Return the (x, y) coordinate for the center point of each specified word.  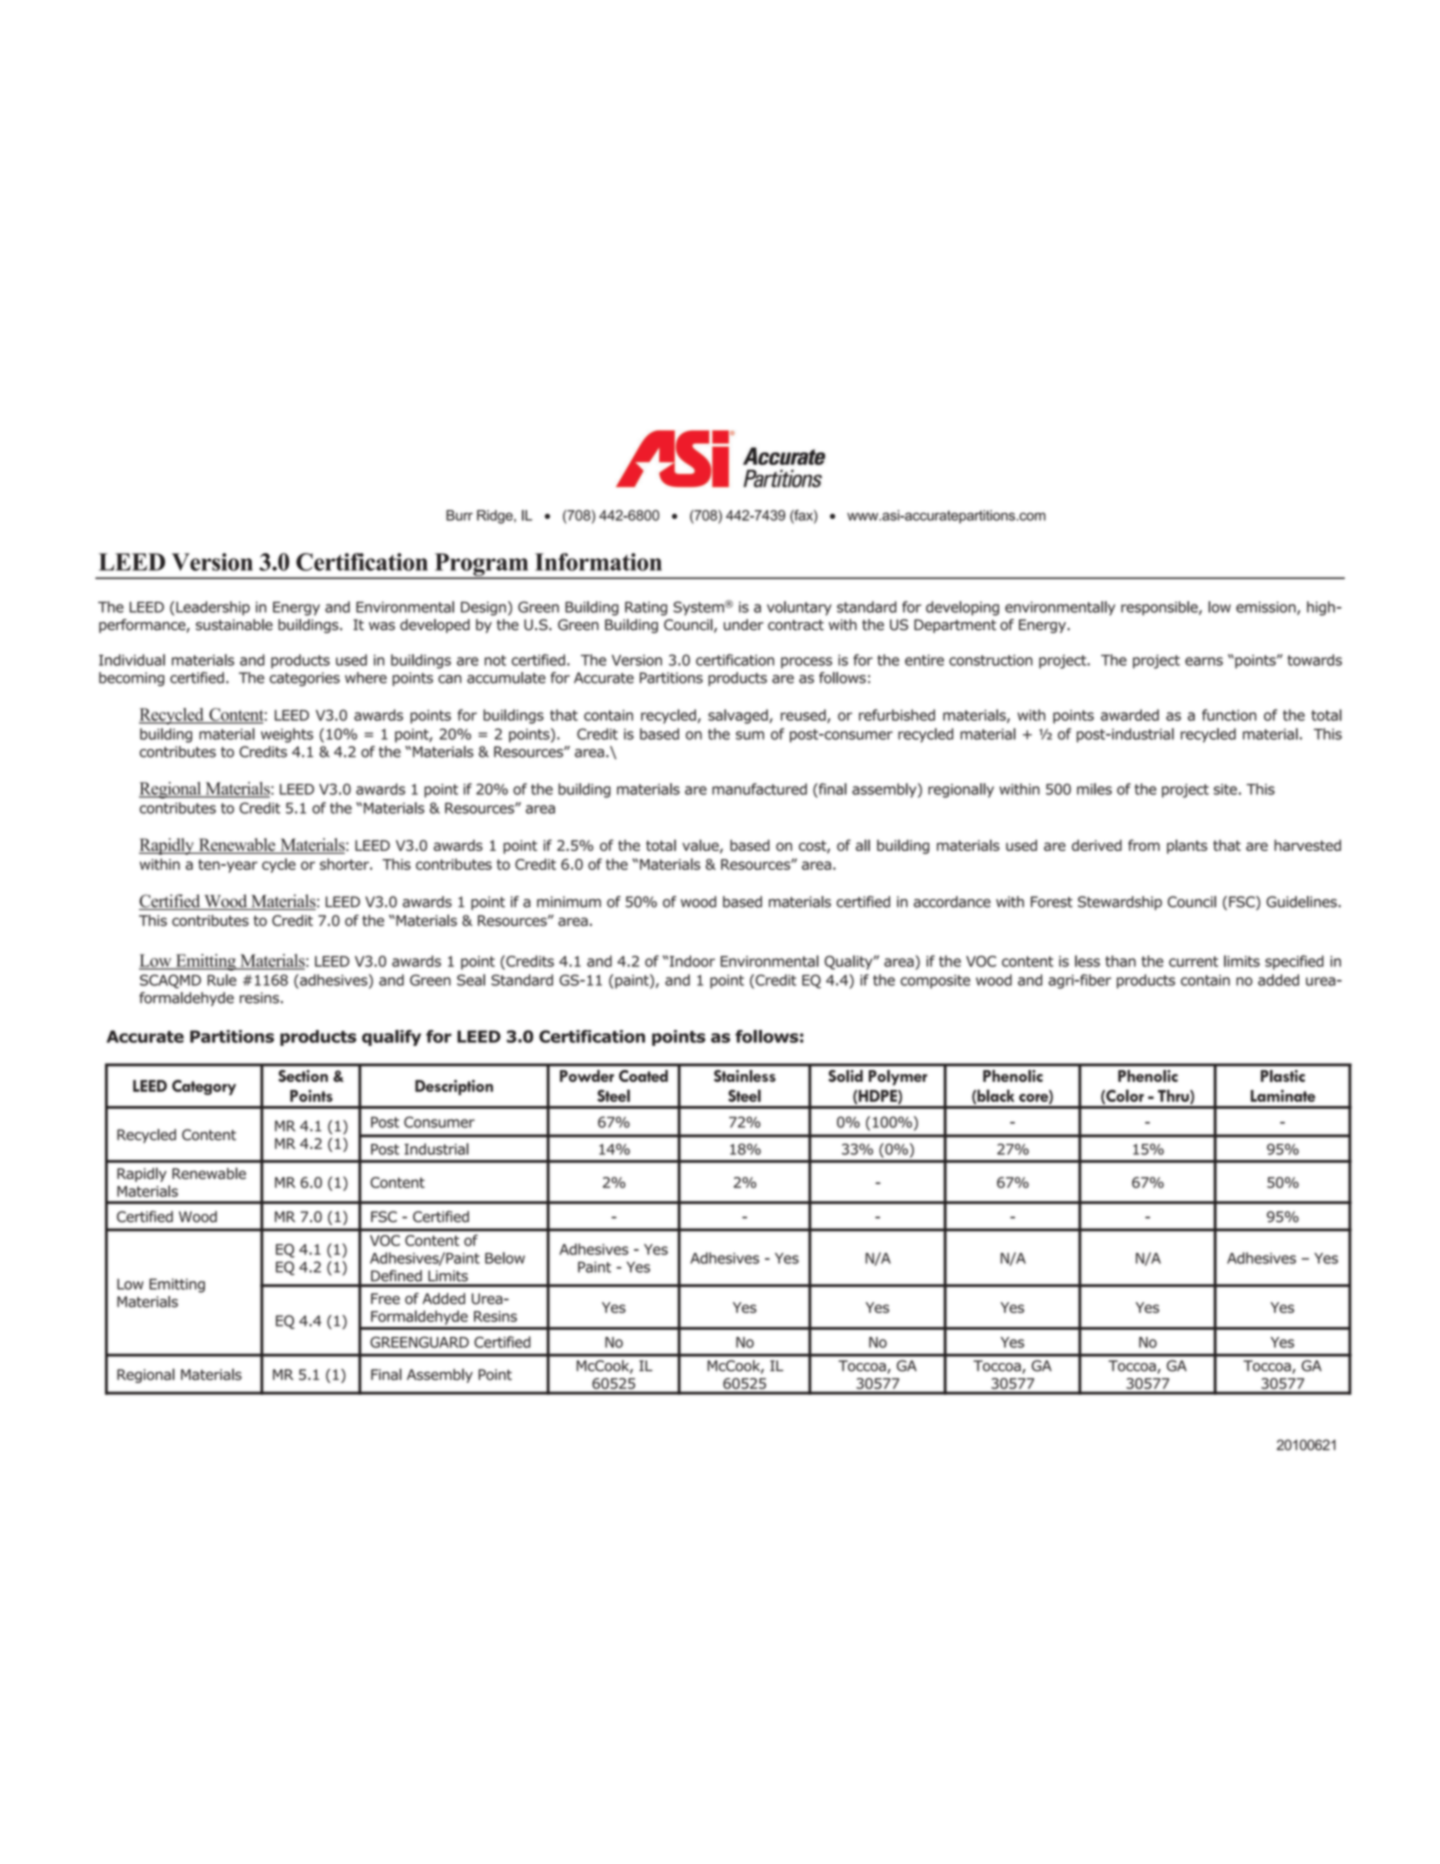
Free (385, 1299)
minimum (569, 902)
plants (1187, 846)
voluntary (799, 608)
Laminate (1283, 1096)
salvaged (739, 716)
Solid (846, 1076)
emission (1267, 608)
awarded (1130, 715)
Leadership (213, 608)
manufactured (759, 789)
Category (204, 1087)
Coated (643, 1076)
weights (287, 735)
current (1193, 961)
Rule (222, 980)
